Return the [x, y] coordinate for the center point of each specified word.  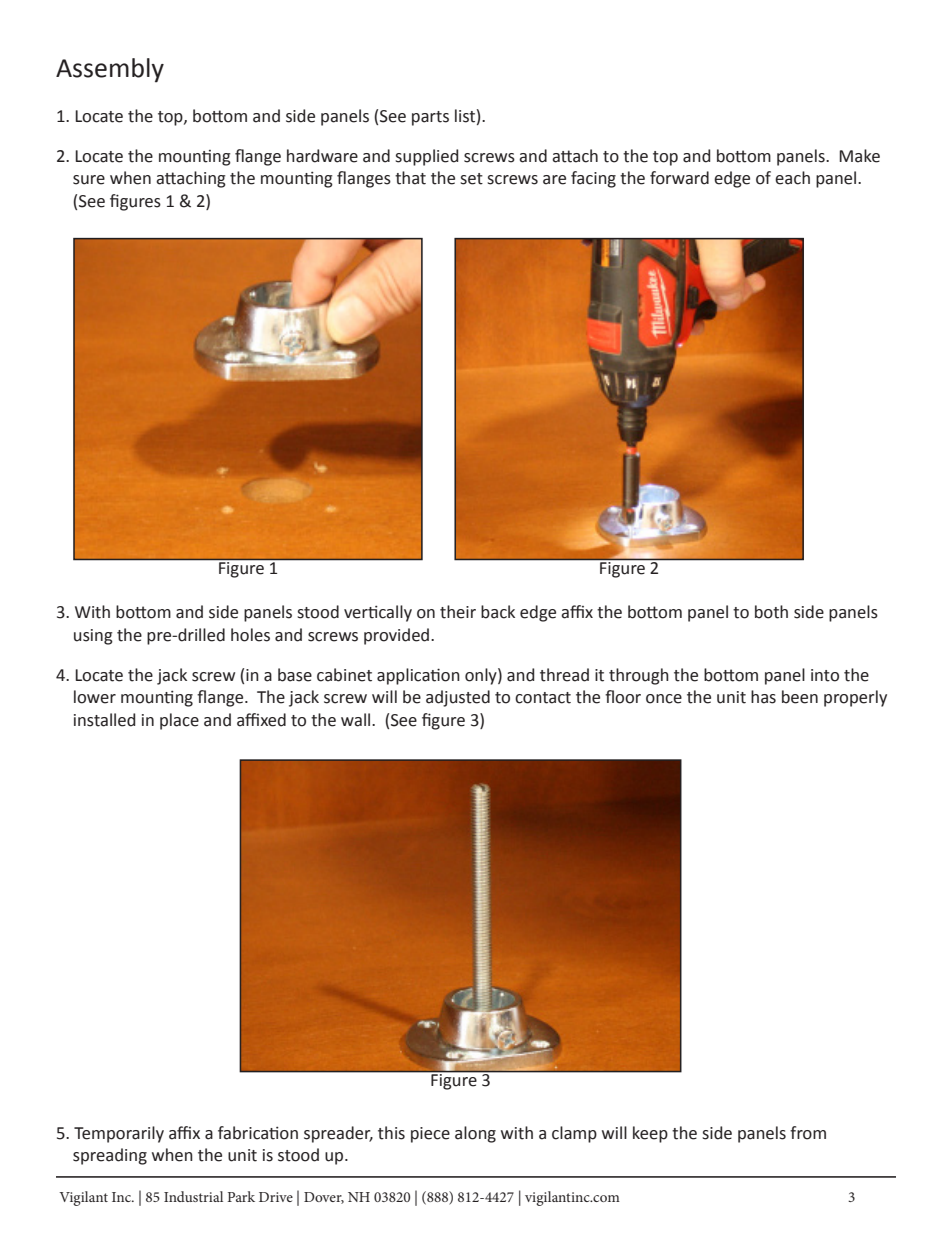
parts [430, 118]
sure [89, 180]
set [471, 179]
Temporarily [119, 1134]
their [458, 612]
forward [679, 178]
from [808, 1133]
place [179, 721]
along [475, 1134]
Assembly [110, 70]
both [771, 612]
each [792, 178]
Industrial [193, 1196]
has [763, 697]
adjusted [458, 698]
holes [250, 635]
